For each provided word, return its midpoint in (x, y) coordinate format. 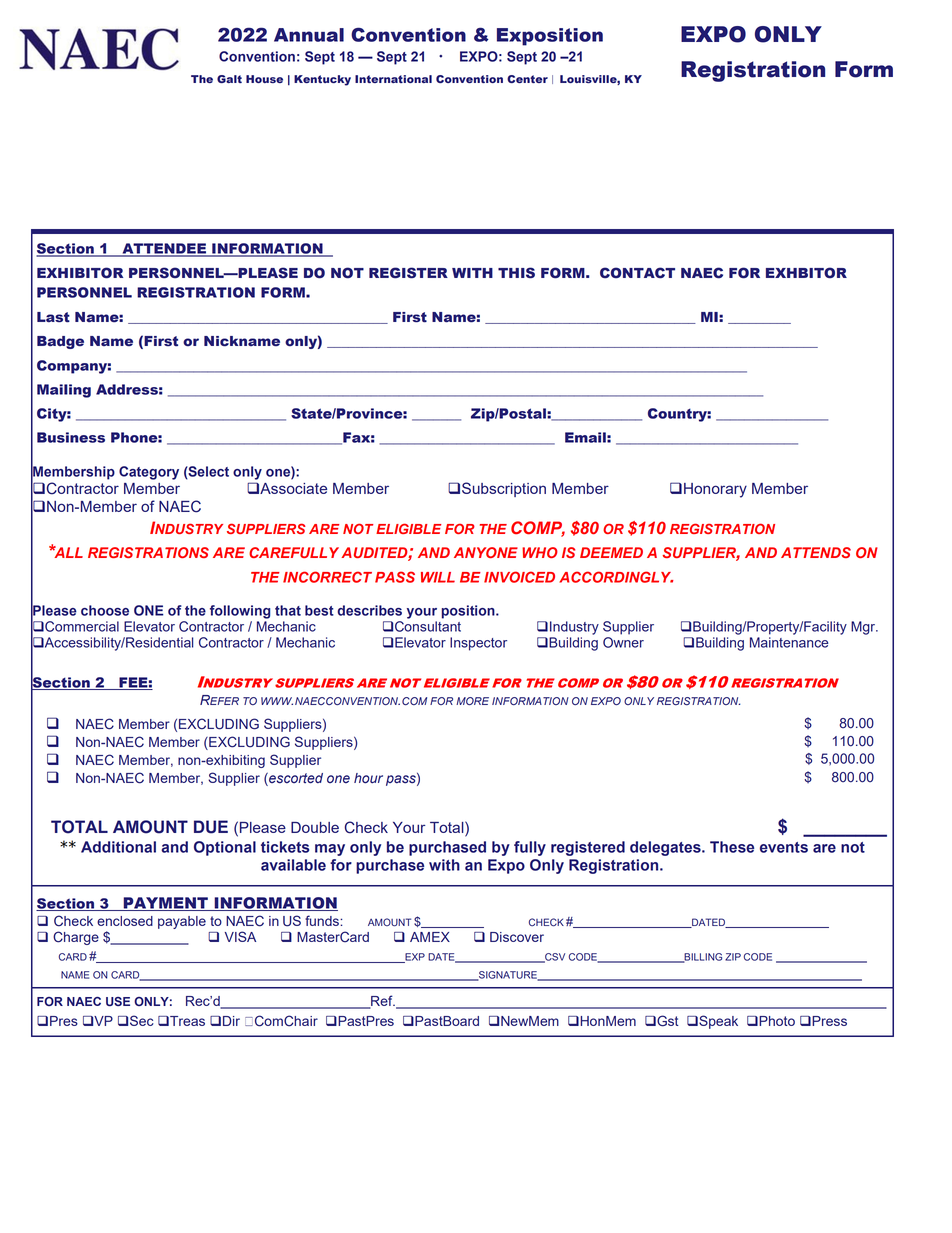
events (784, 847)
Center (527, 79)
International (393, 79)
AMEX (430, 937)
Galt (229, 79)
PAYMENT (165, 904)
